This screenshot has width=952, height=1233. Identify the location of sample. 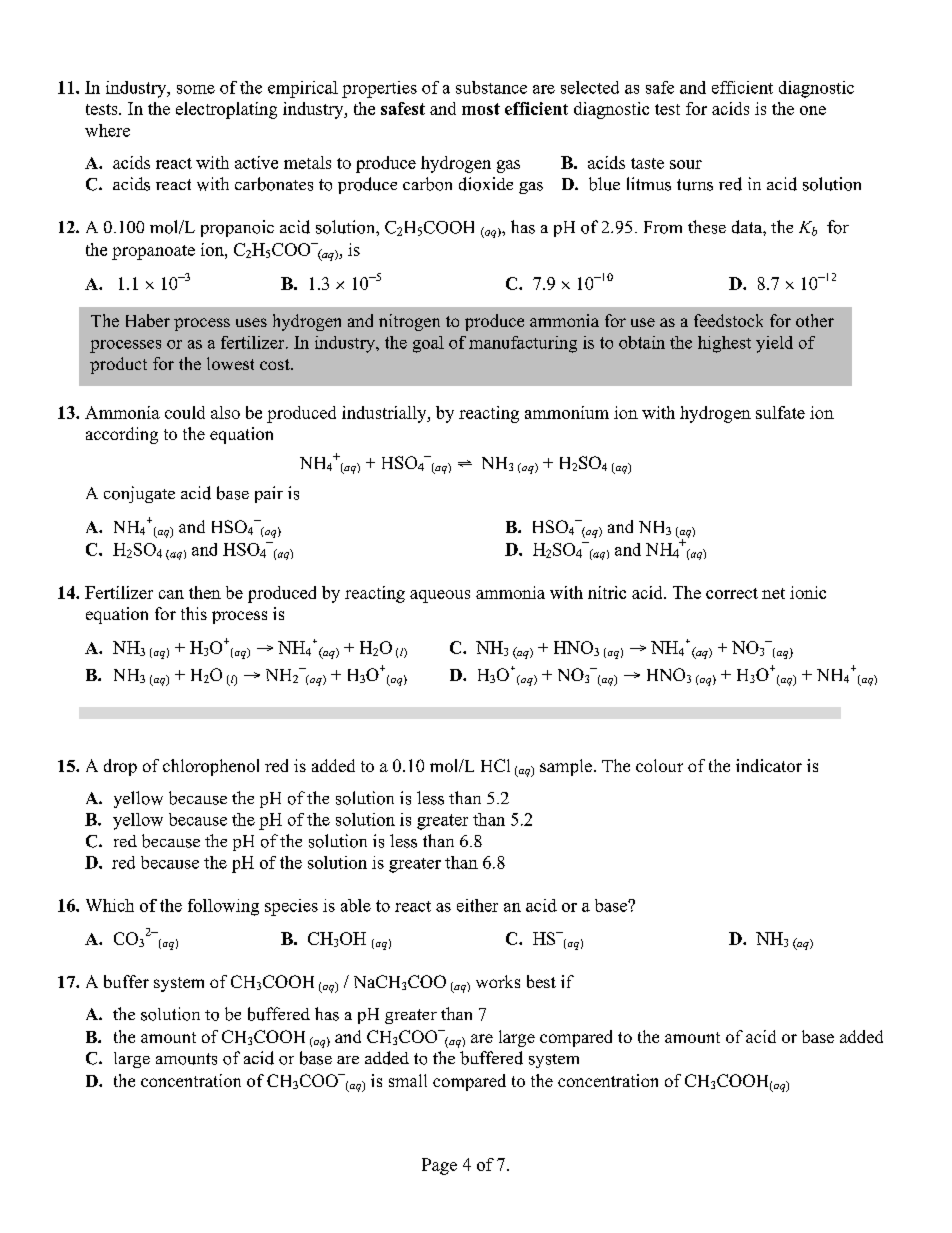
(566, 767).
